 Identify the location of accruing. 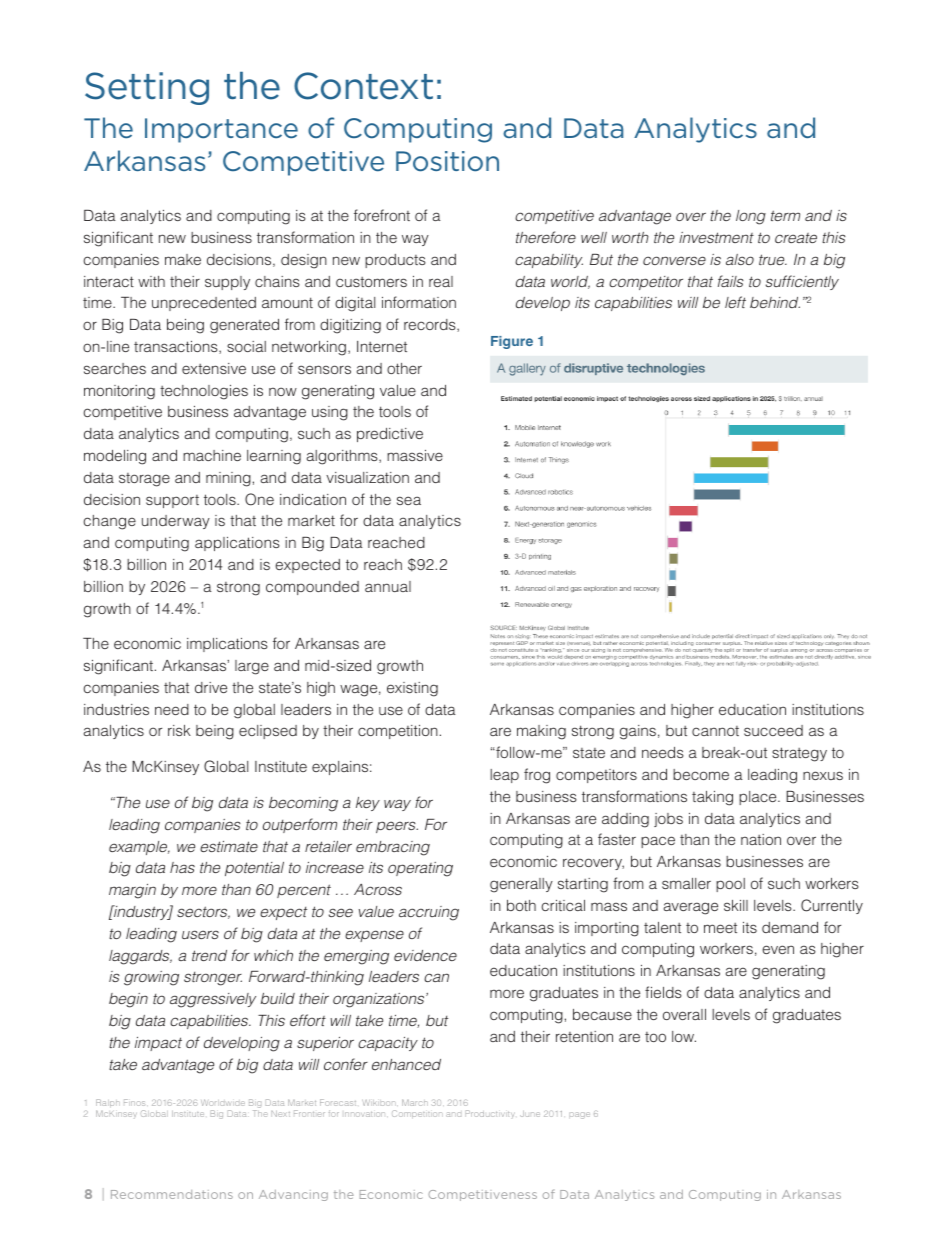
(429, 913).
